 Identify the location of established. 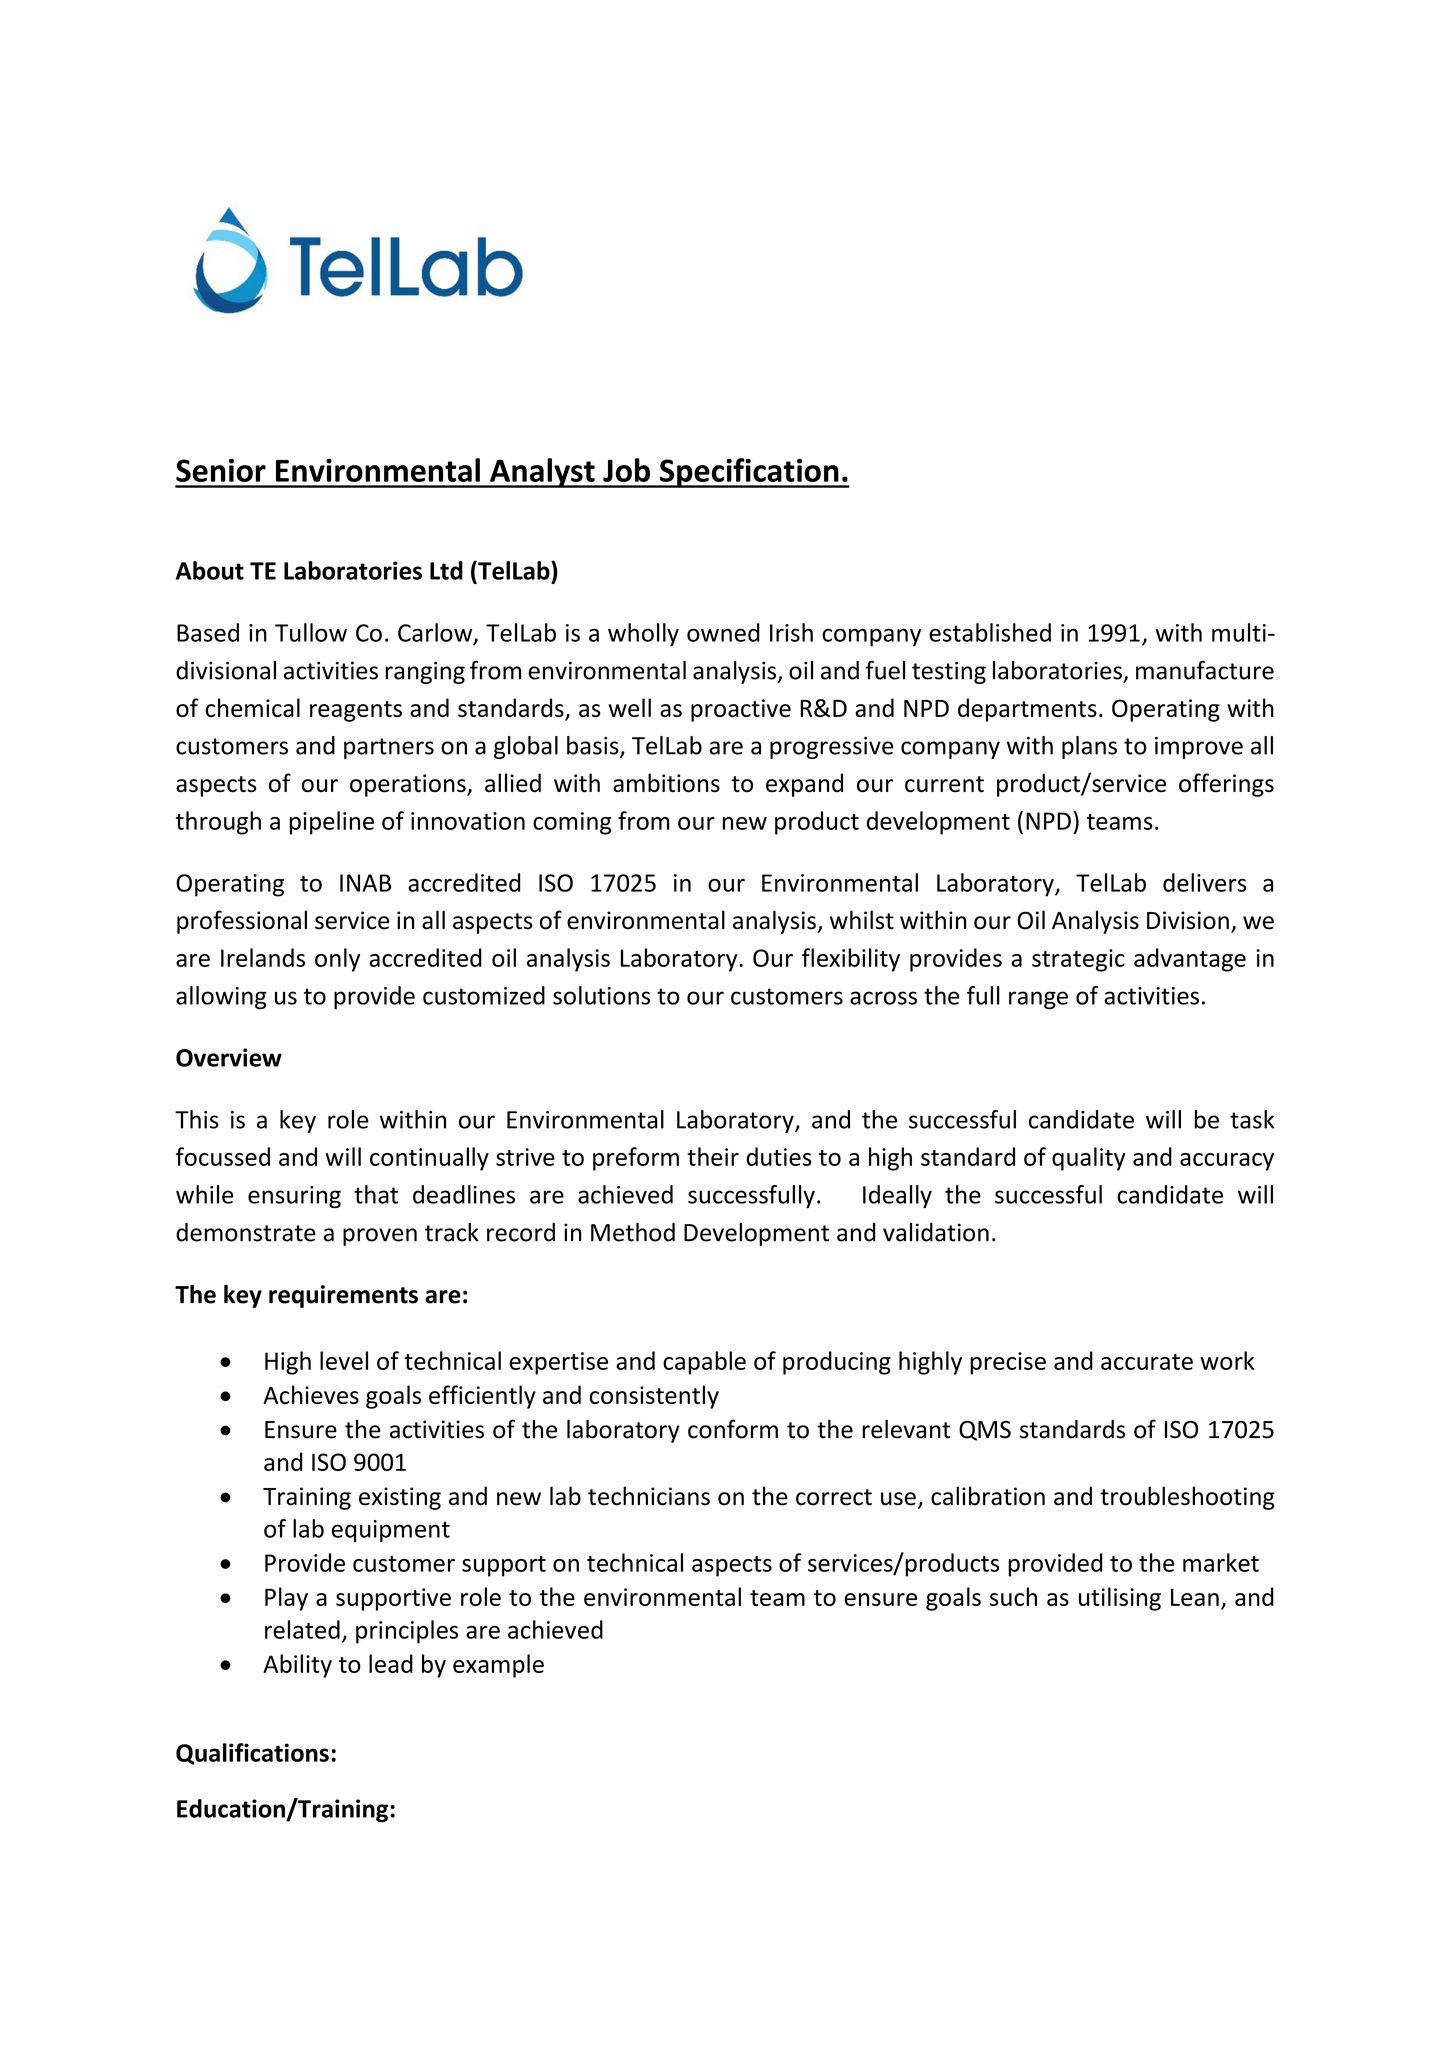
(990, 632).
